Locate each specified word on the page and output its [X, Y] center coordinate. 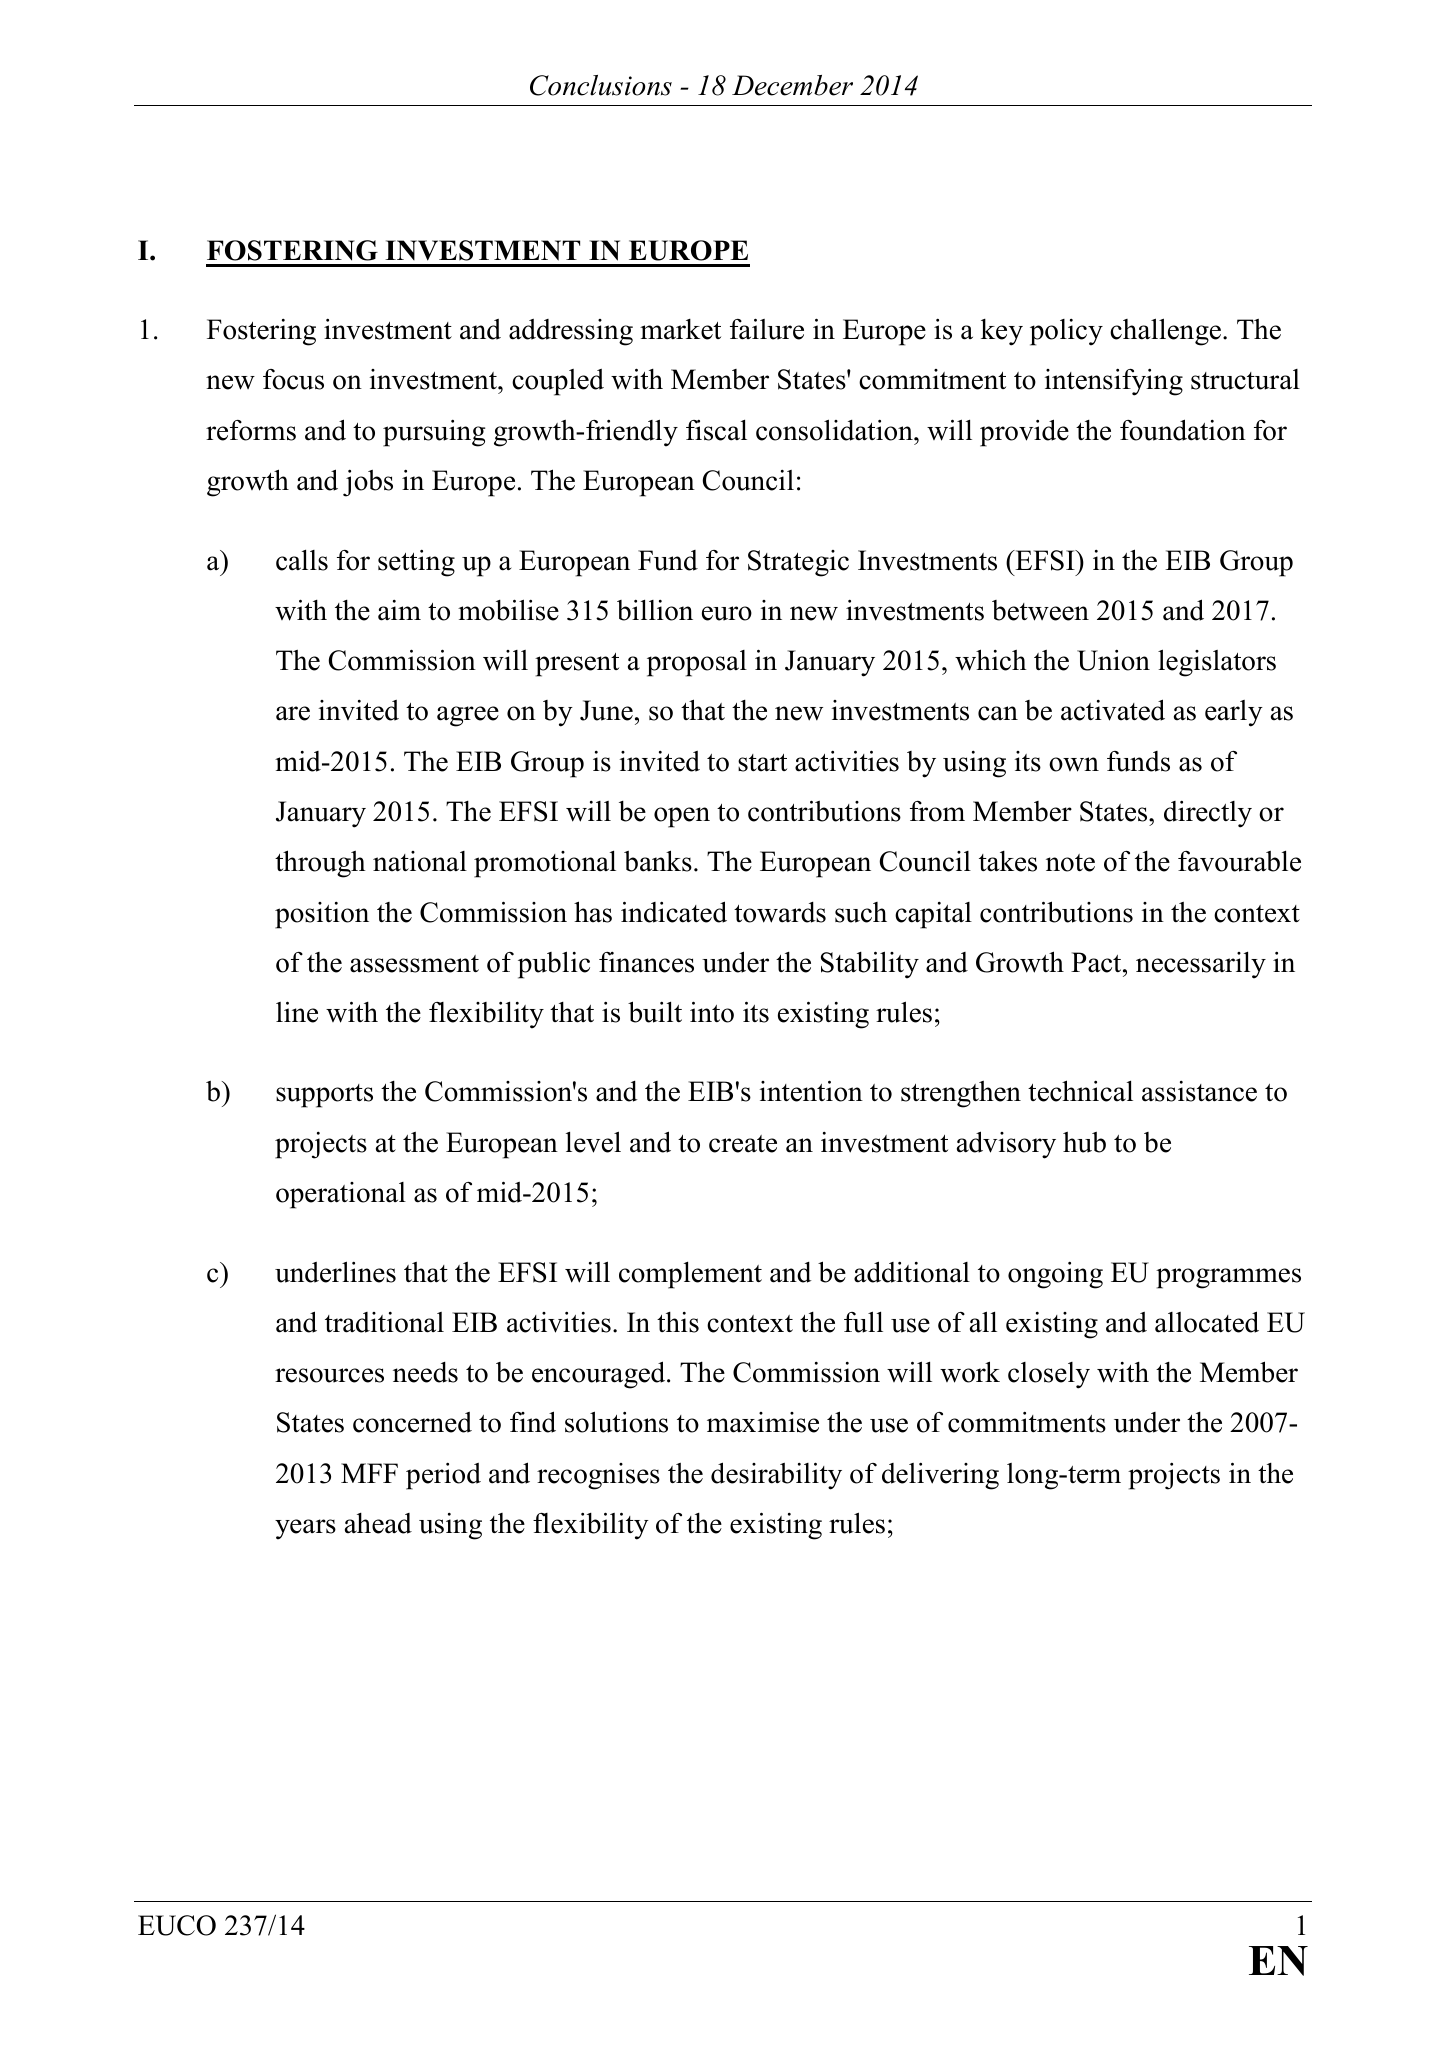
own [1074, 764]
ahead [378, 1523]
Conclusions [601, 85]
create [743, 1144]
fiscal [716, 430]
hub [1084, 1142]
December [792, 85]
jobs [368, 483]
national [420, 861]
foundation [1183, 430]
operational [341, 1195]
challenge [1165, 332]
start [762, 763]
